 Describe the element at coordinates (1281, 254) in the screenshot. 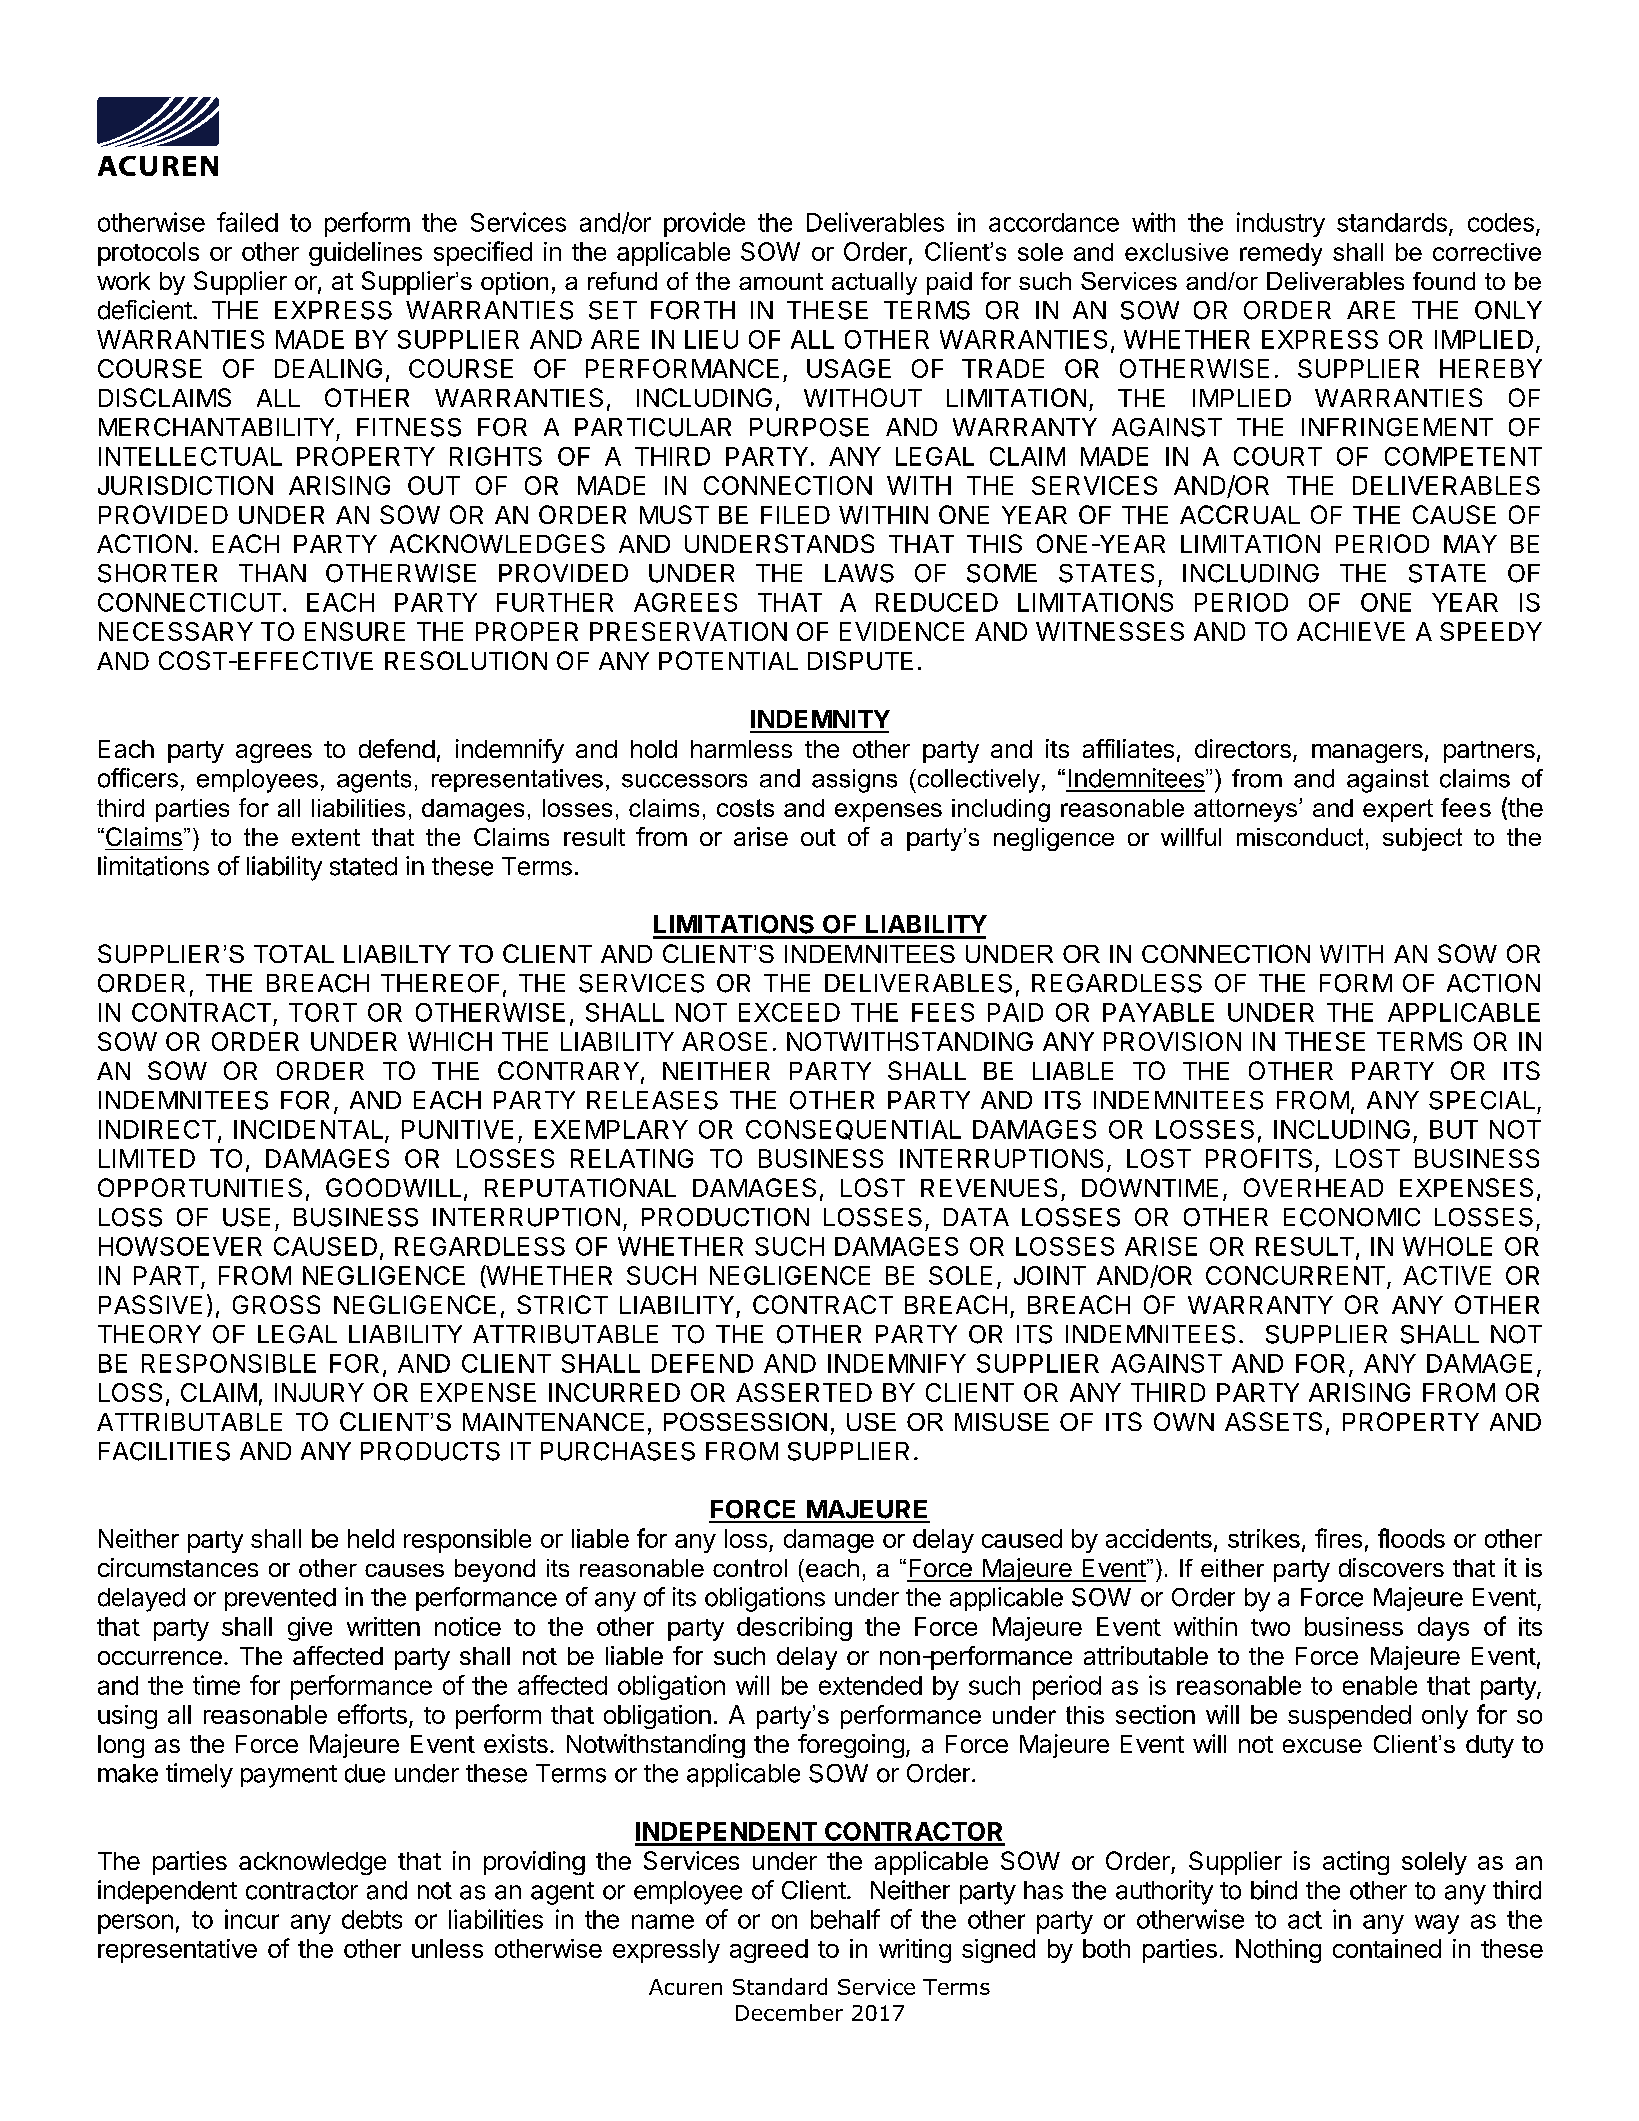

I see `remedy` at that location.
